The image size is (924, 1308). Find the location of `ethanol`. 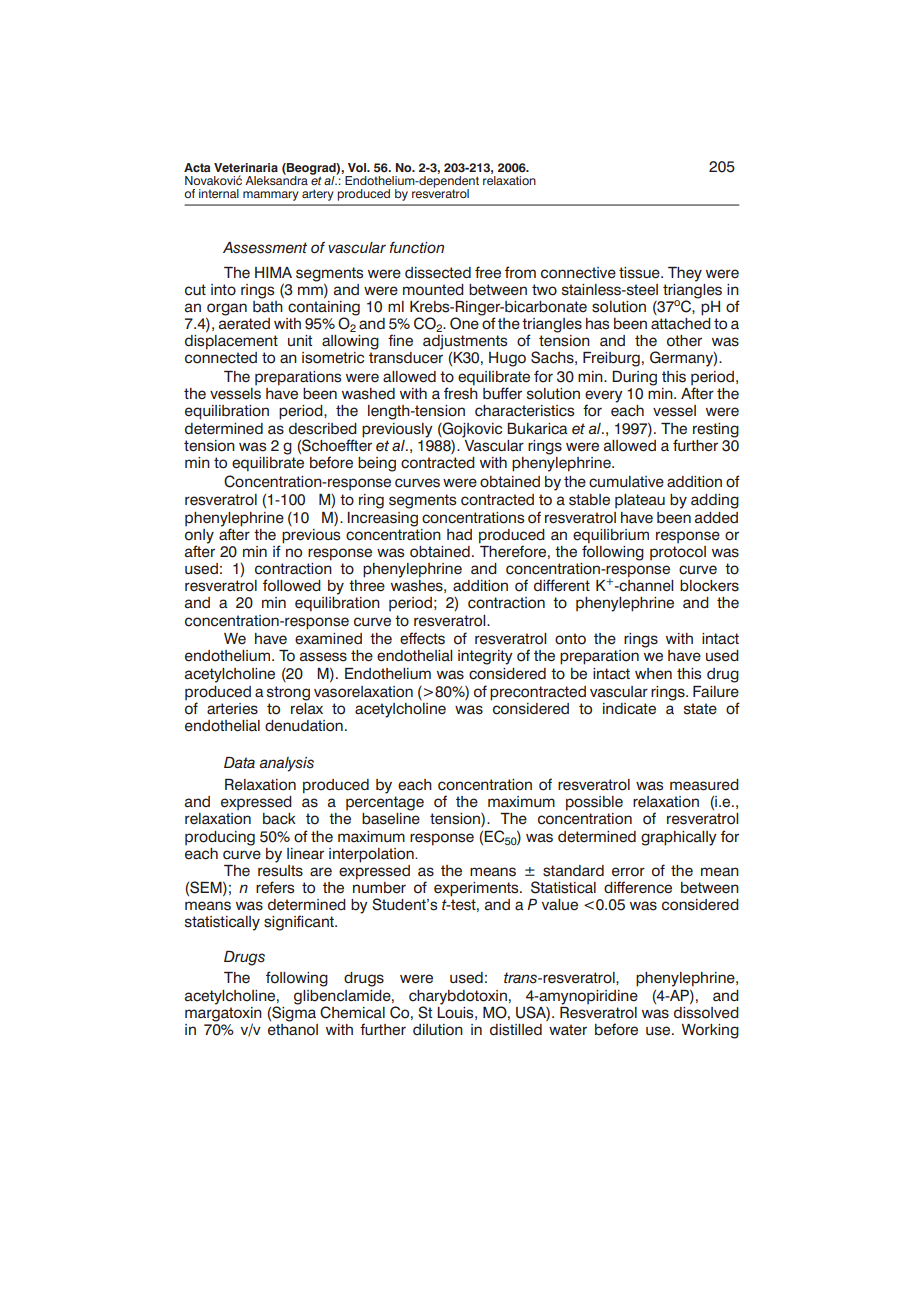

ethanol is located at coordinates (293, 1028).
